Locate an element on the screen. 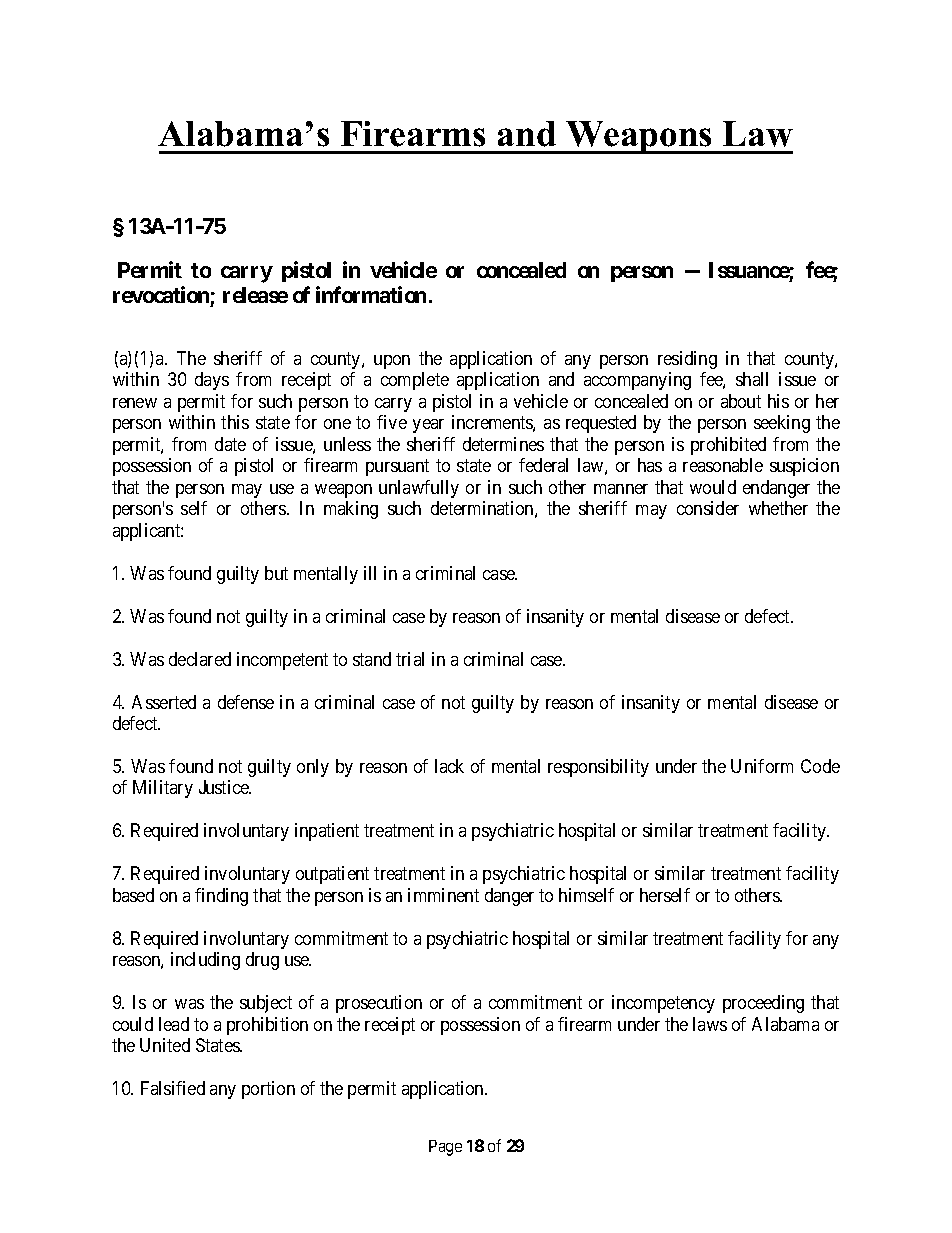 This screenshot has height=1233, width=952. Uniform is located at coordinates (762, 766).
